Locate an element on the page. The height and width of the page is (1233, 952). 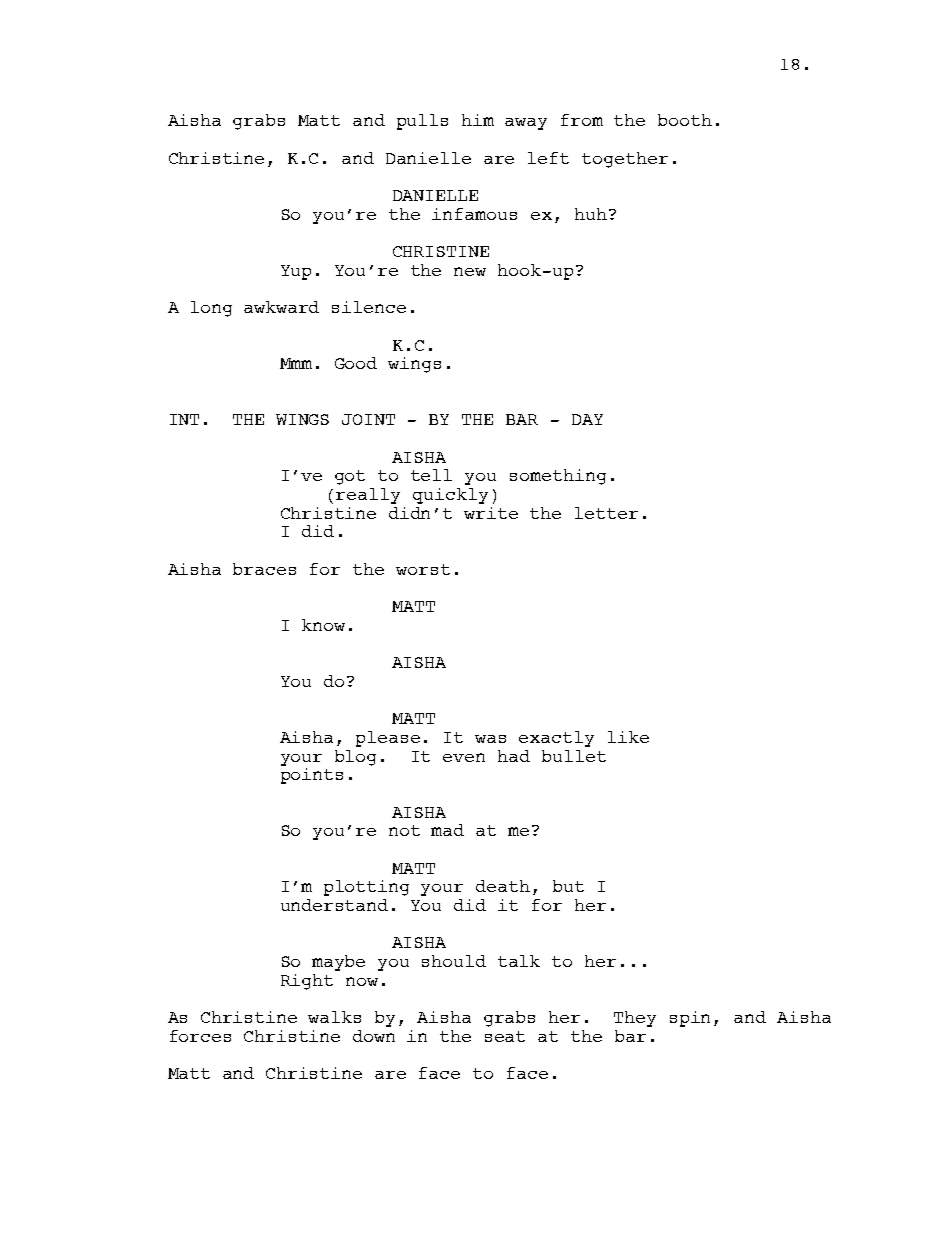
together is located at coordinates (625, 160).
